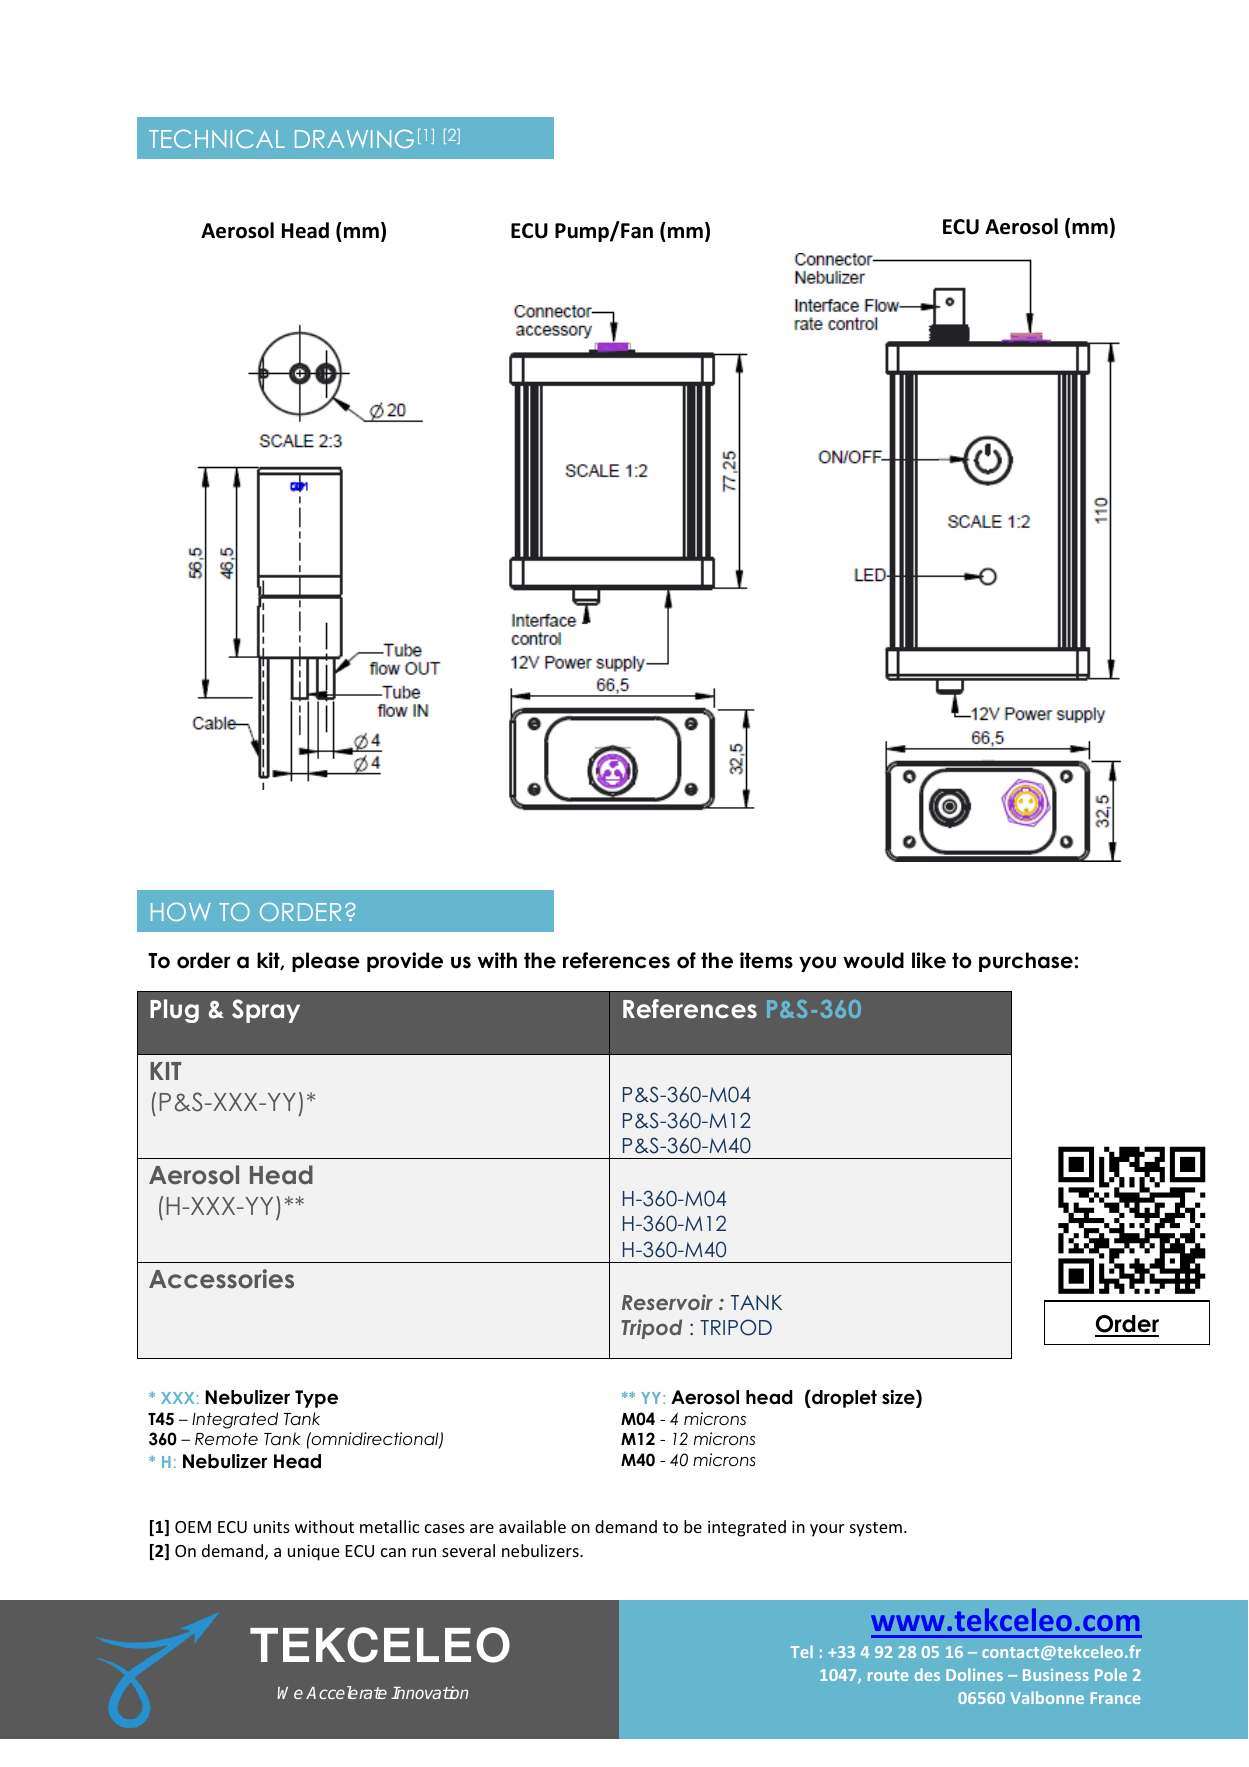  Describe the element at coordinates (929, 960) in the document. I see `like` at that location.
